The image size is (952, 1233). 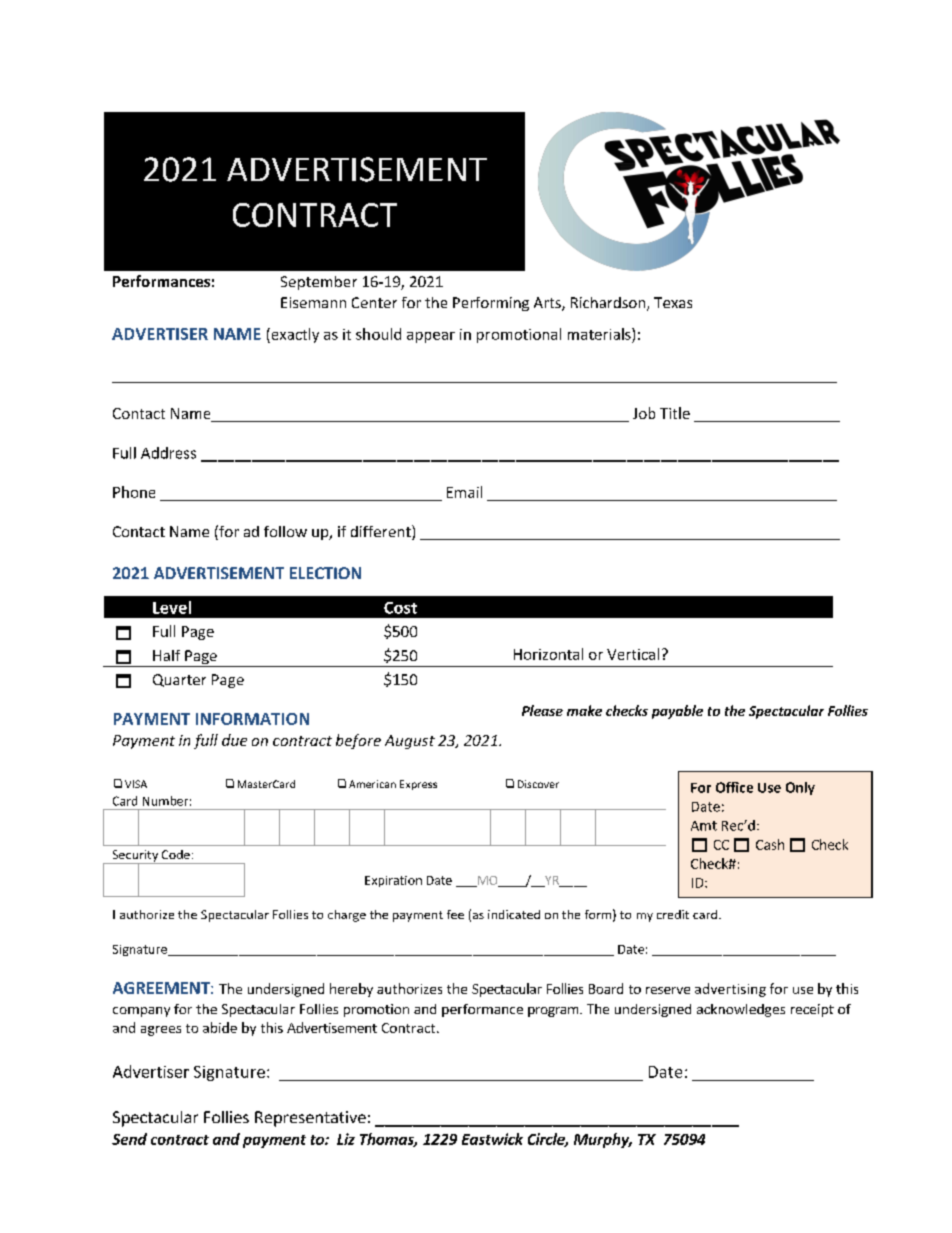 I want to click on Texas, so click(x=673, y=302).
